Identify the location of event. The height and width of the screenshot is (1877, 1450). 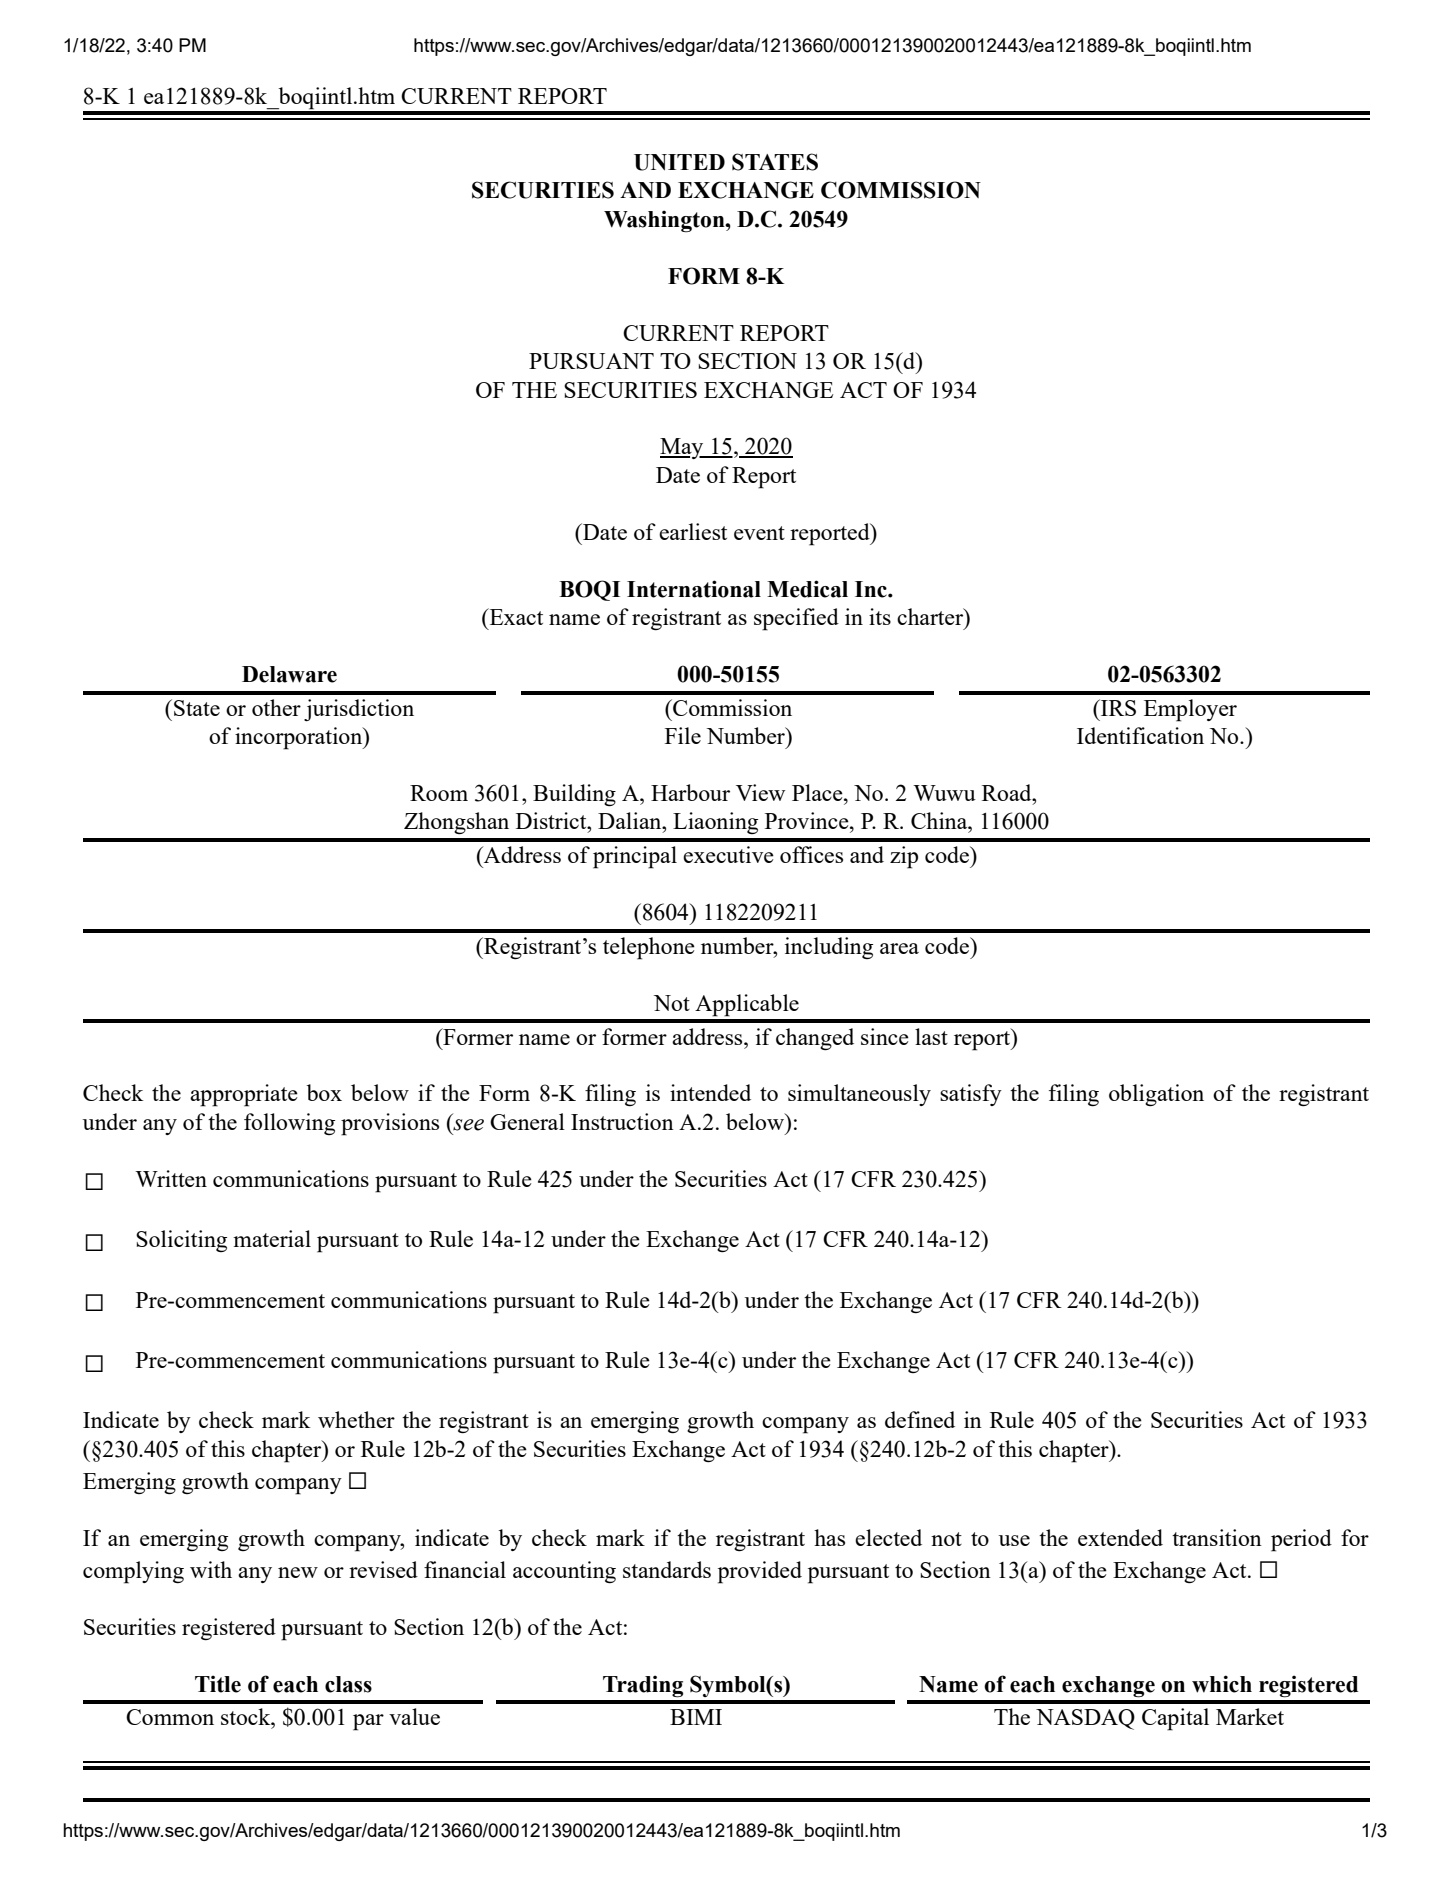
(759, 533).
